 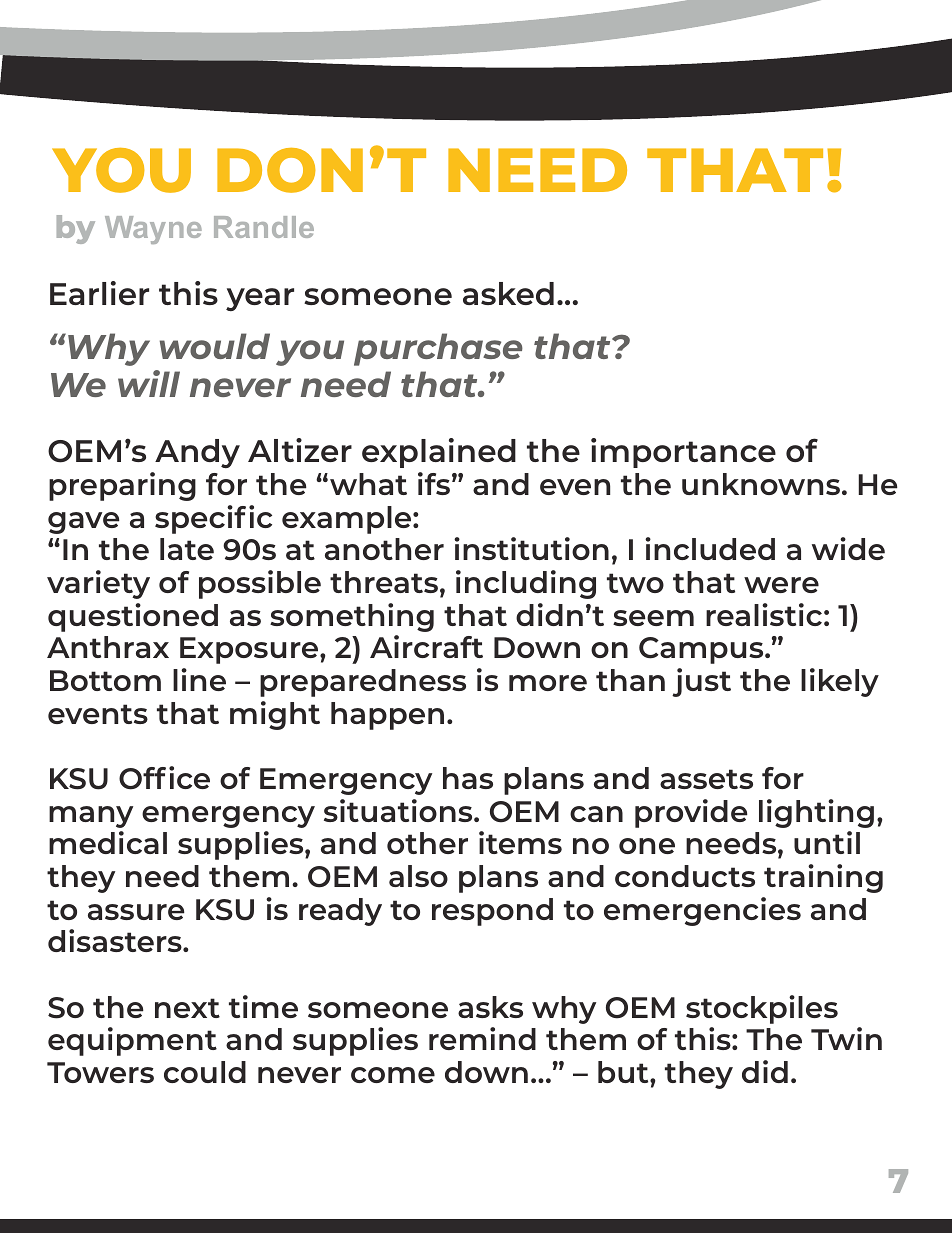 I want to click on asked, so click(x=508, y=293).
